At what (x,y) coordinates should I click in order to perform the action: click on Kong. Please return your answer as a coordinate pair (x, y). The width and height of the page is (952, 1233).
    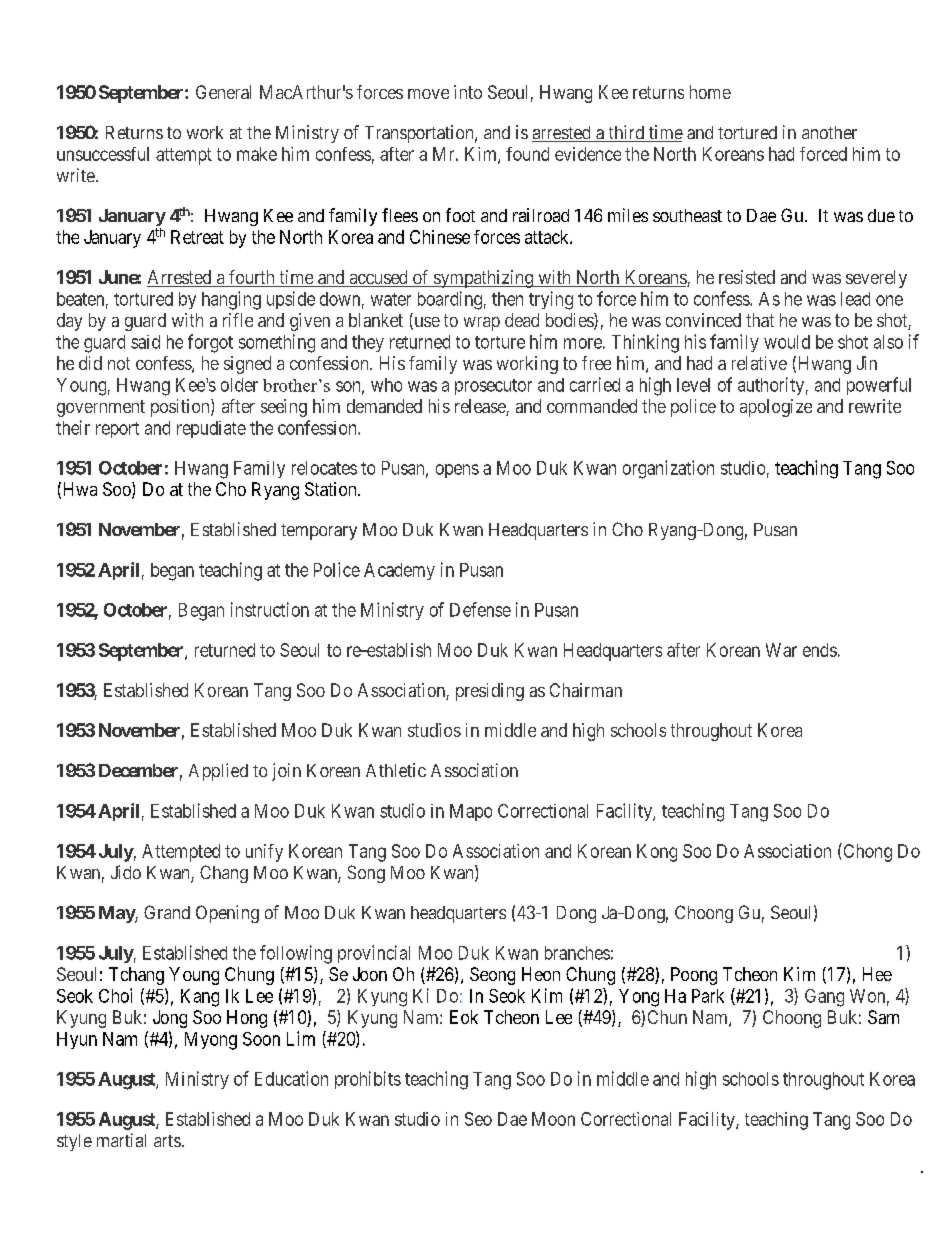
    Looking at the image, I should click on (657, 853).
